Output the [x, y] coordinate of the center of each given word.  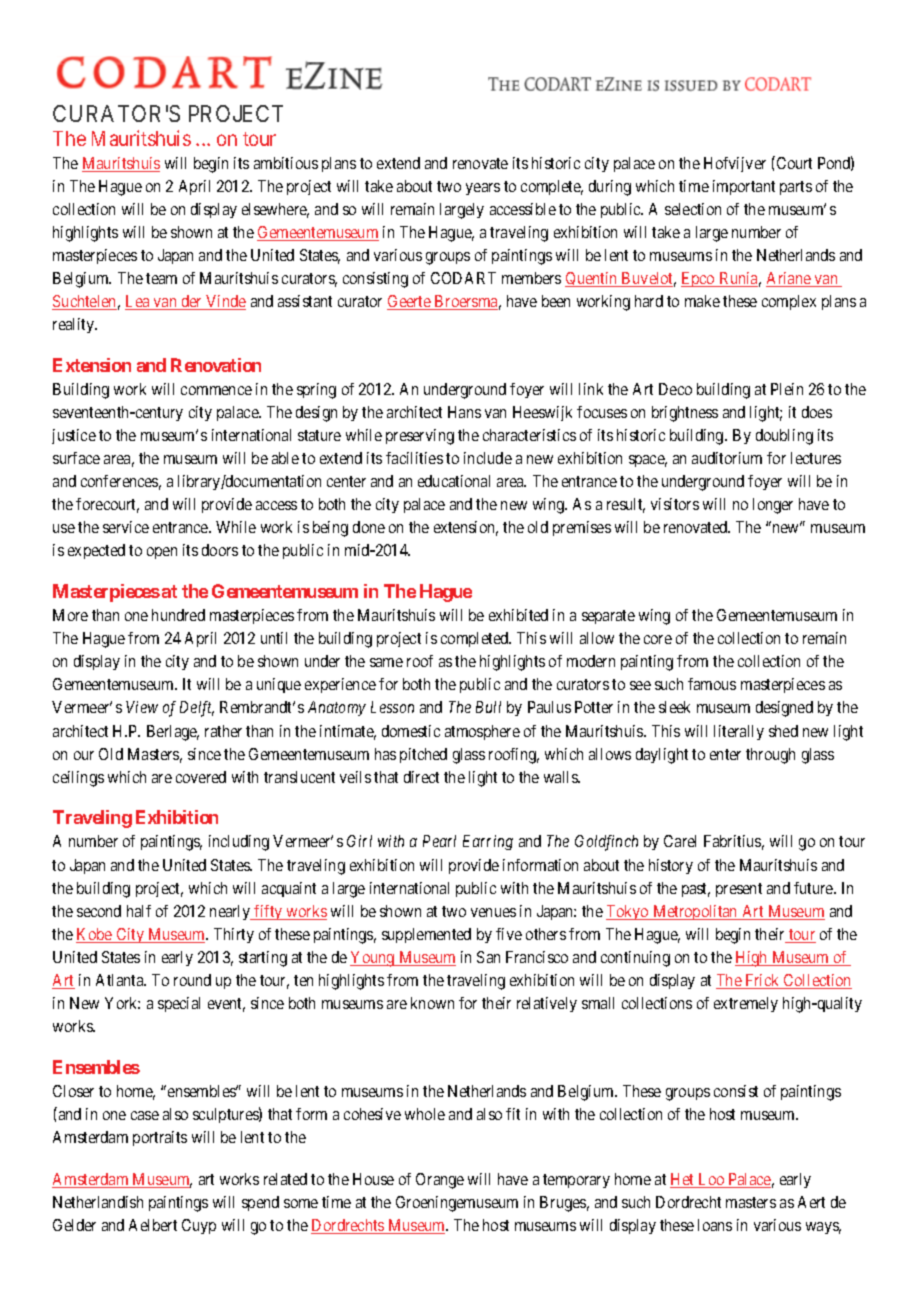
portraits [160, 1138]
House [373, 1179]
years [483, 189]
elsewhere [275, 210]
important [744, 187]
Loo [711, 1180]
